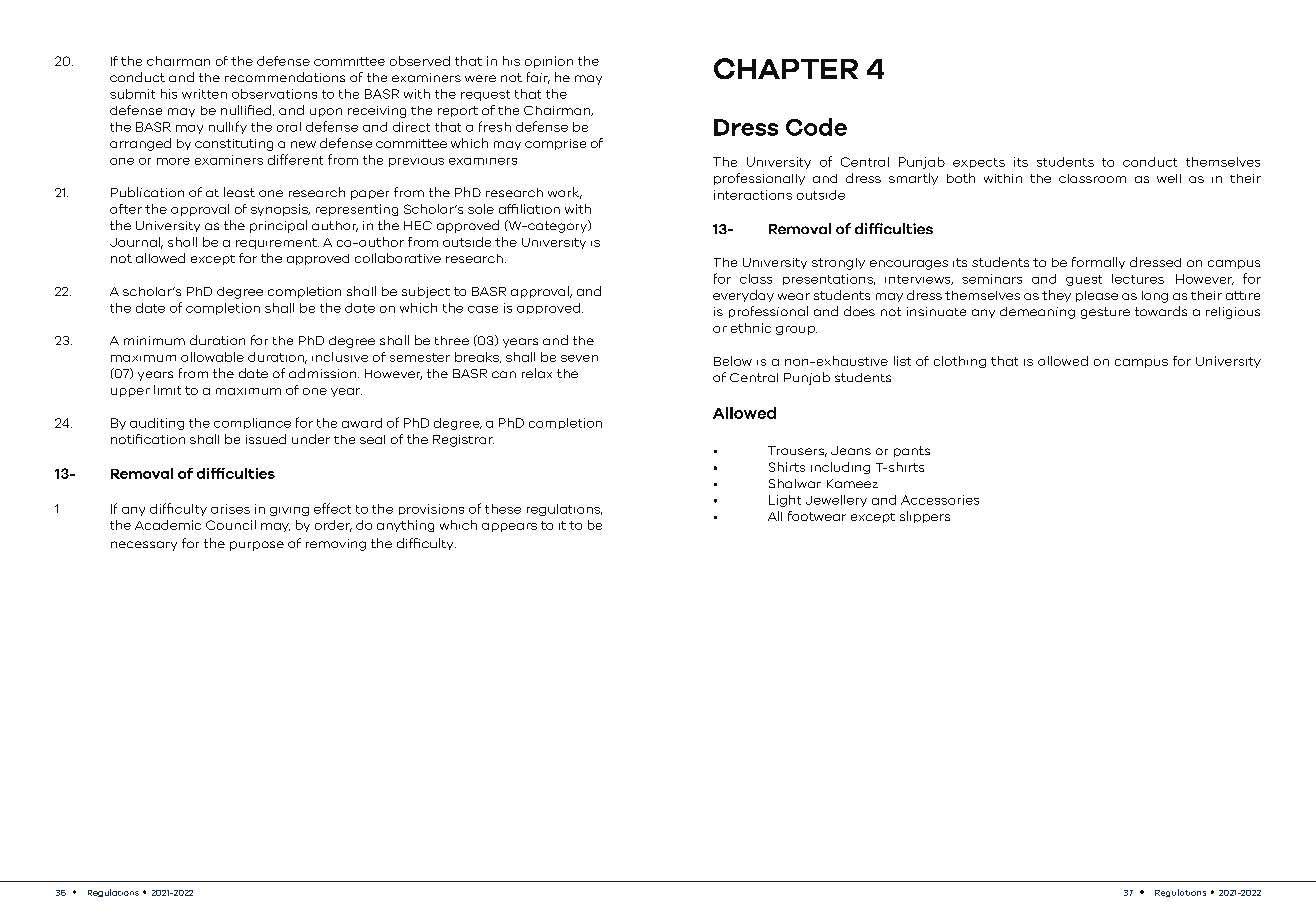 This screenshot has height=921, width=1316. I want to click on principal, so click(278, 226).
